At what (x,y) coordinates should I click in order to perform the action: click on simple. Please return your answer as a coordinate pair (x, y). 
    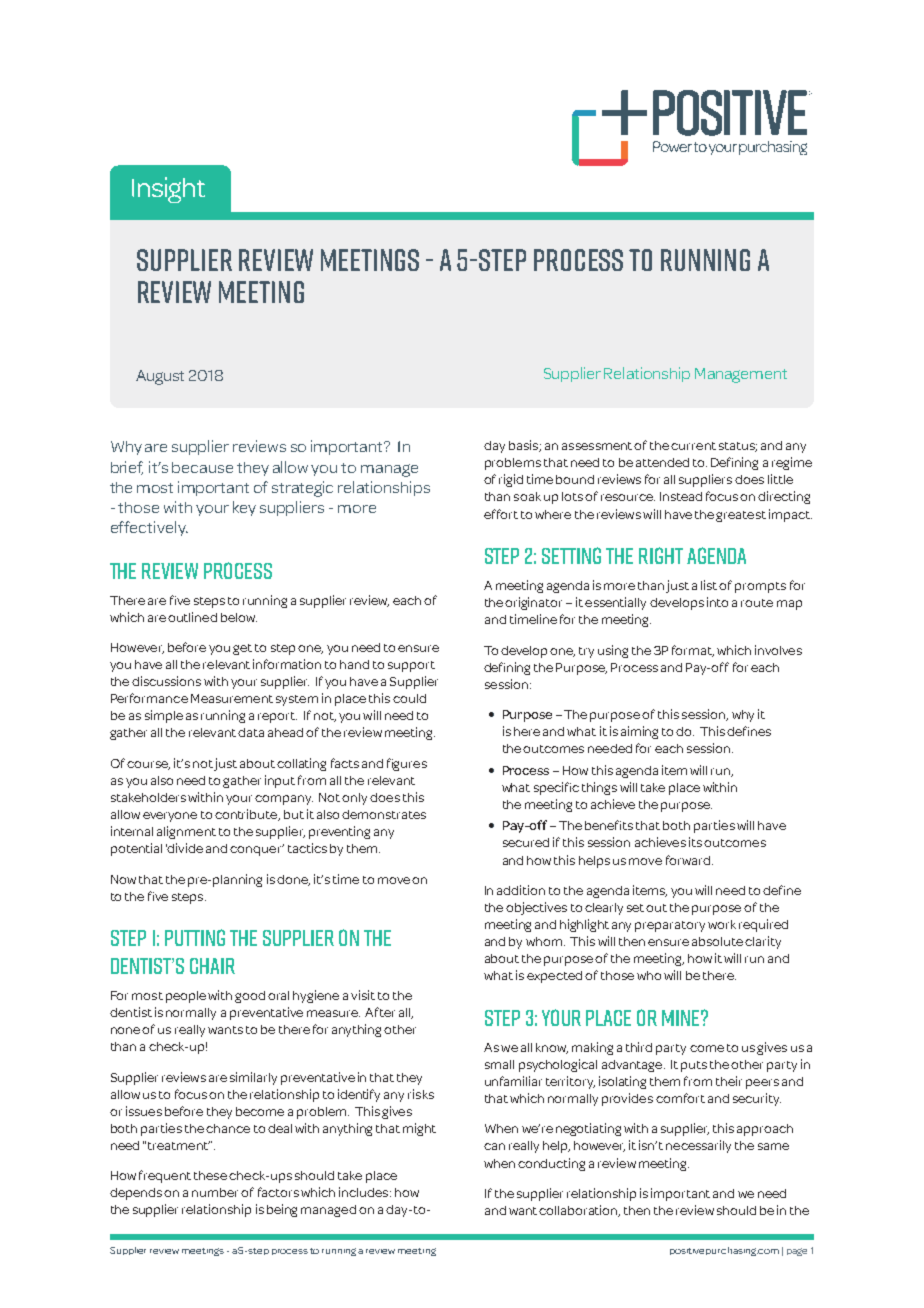
    Looking at the image, I should click on (164, 716).
